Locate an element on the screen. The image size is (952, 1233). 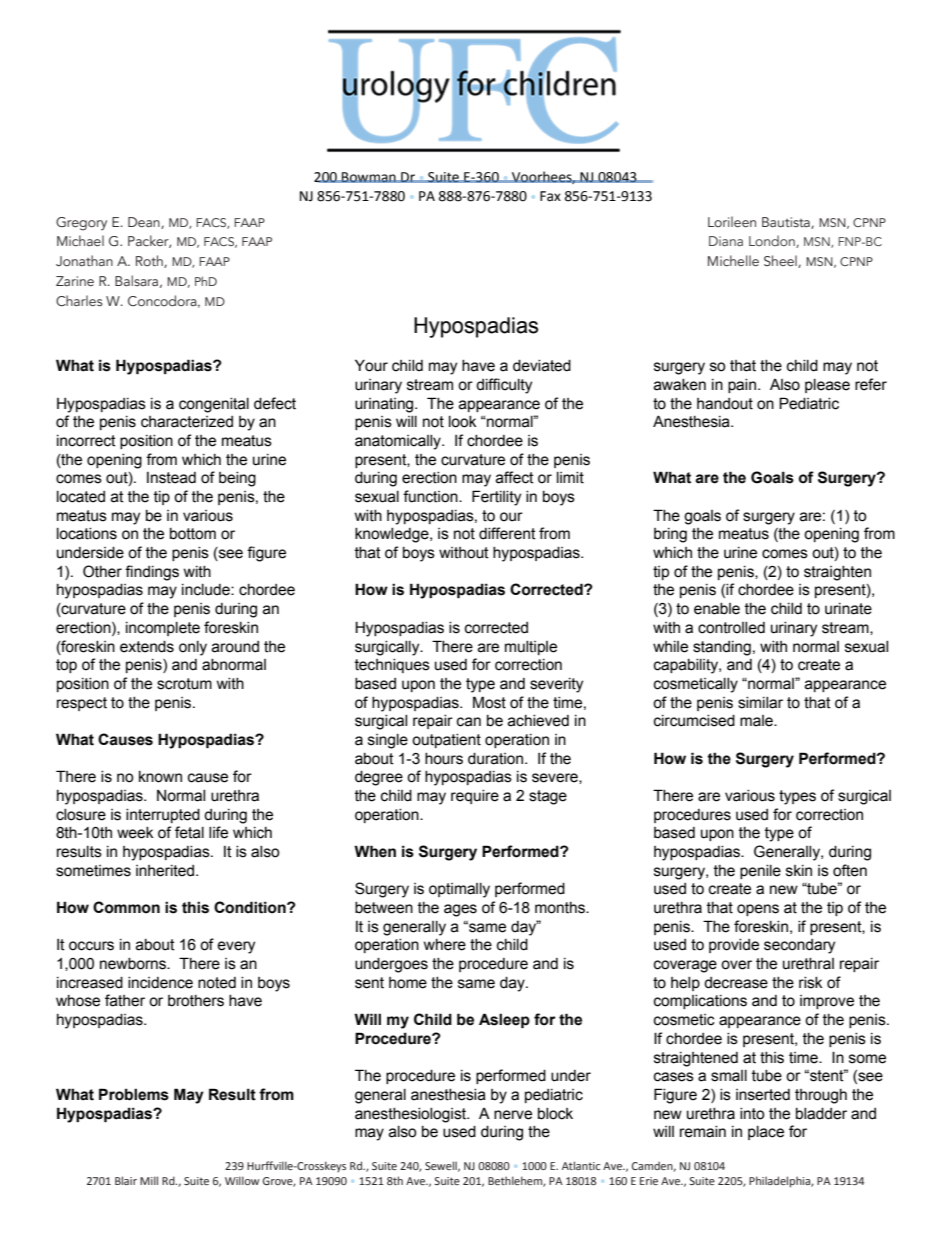
nerve is located at coordinates (513, 1115).
